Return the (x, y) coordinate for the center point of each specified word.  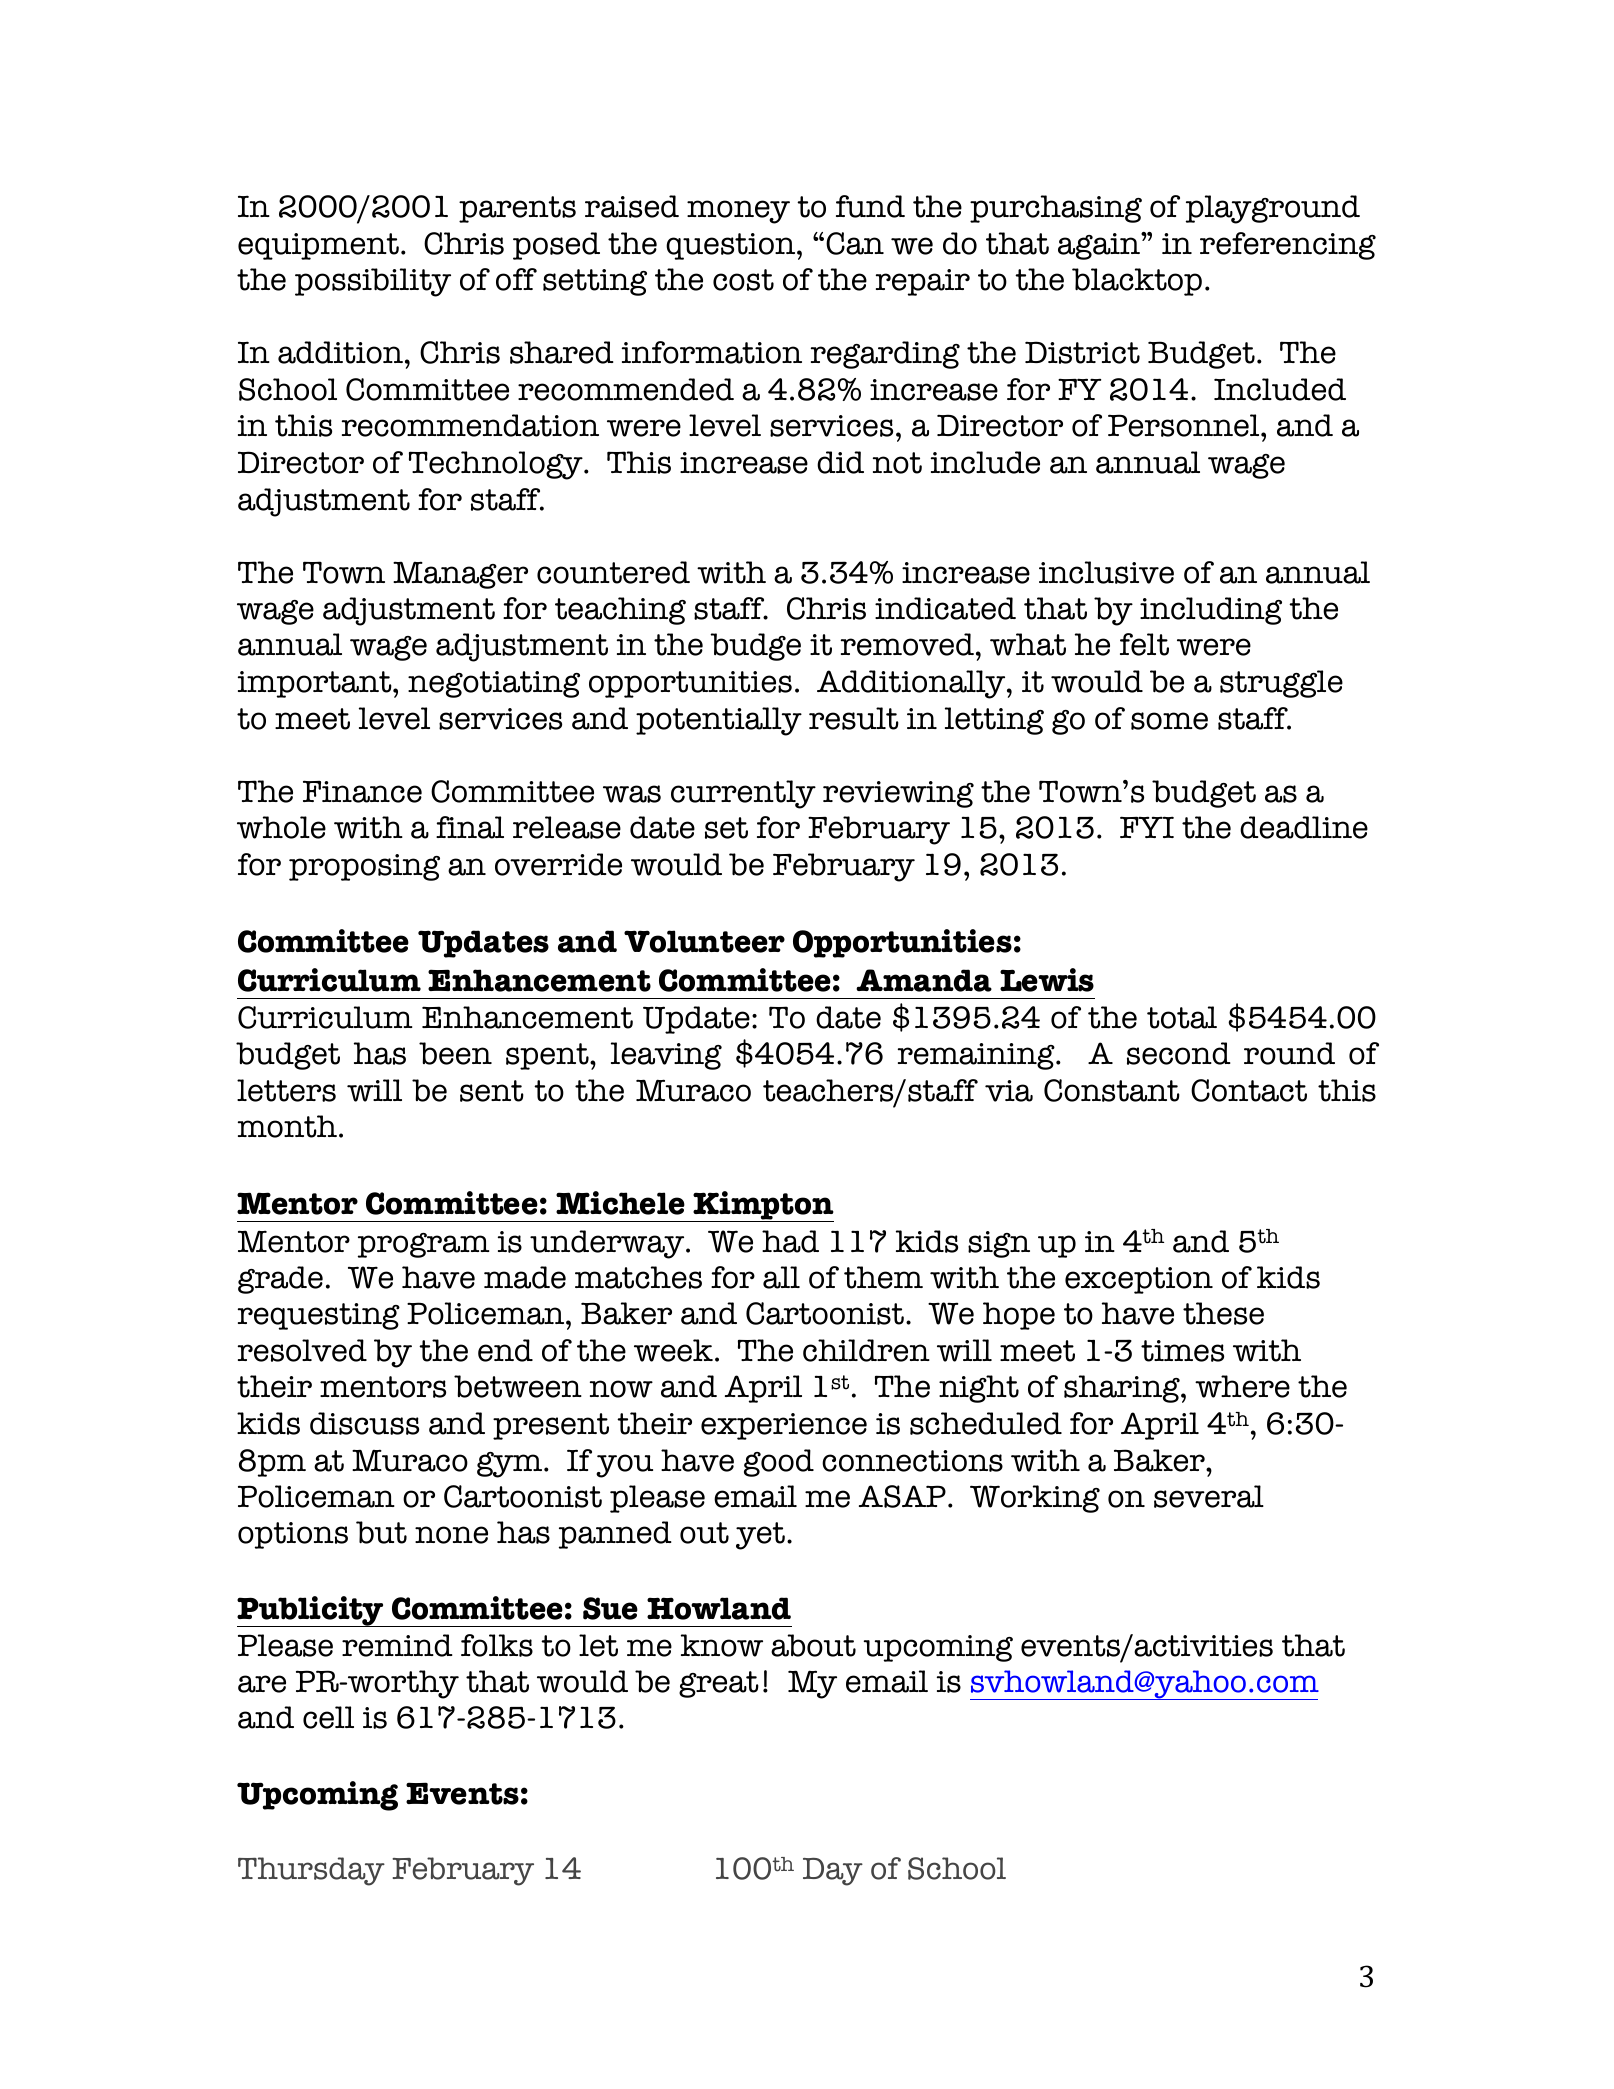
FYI (1147, 827)
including (1211, 611)
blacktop (1137, 282)
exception (1139, 1280)
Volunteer (704, 941)
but (381, 1532)
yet (760, 1536)
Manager (460, 575)
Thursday (311, 1871)
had (790, 1241)
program (424, 1245)
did (840, 462)
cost (743, 280)
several (1209, 1496)
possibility (373, 282)
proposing (364, 867)
